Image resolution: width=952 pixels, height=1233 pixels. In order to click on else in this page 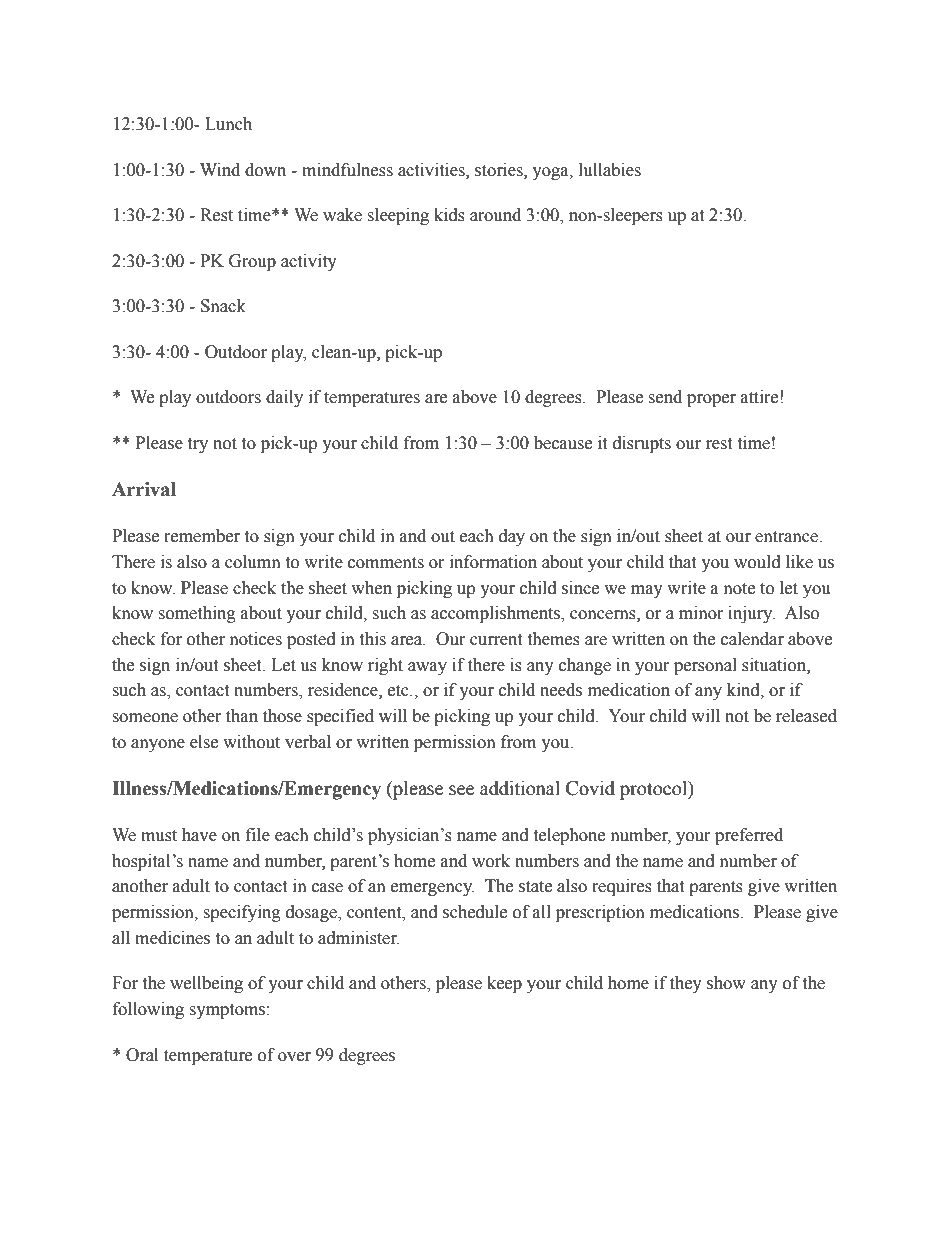, I will do `click(204, 742)`.
